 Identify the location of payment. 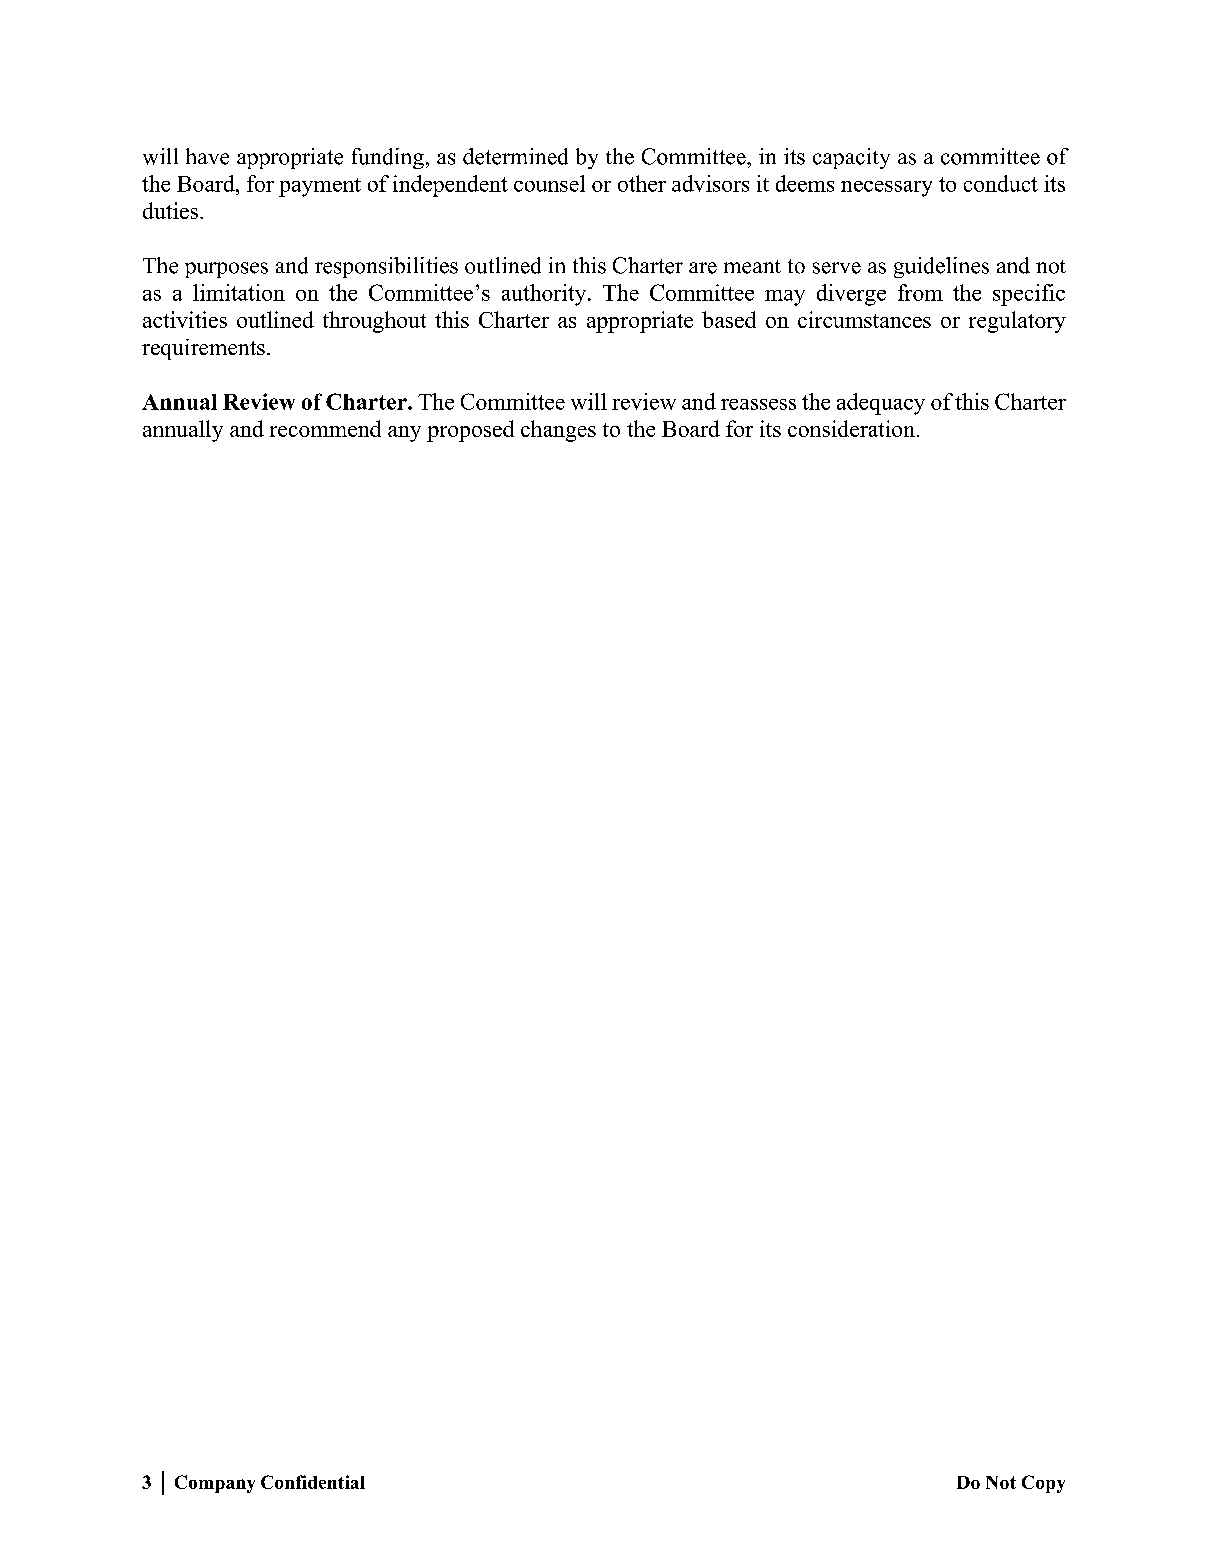
(320, 187).
